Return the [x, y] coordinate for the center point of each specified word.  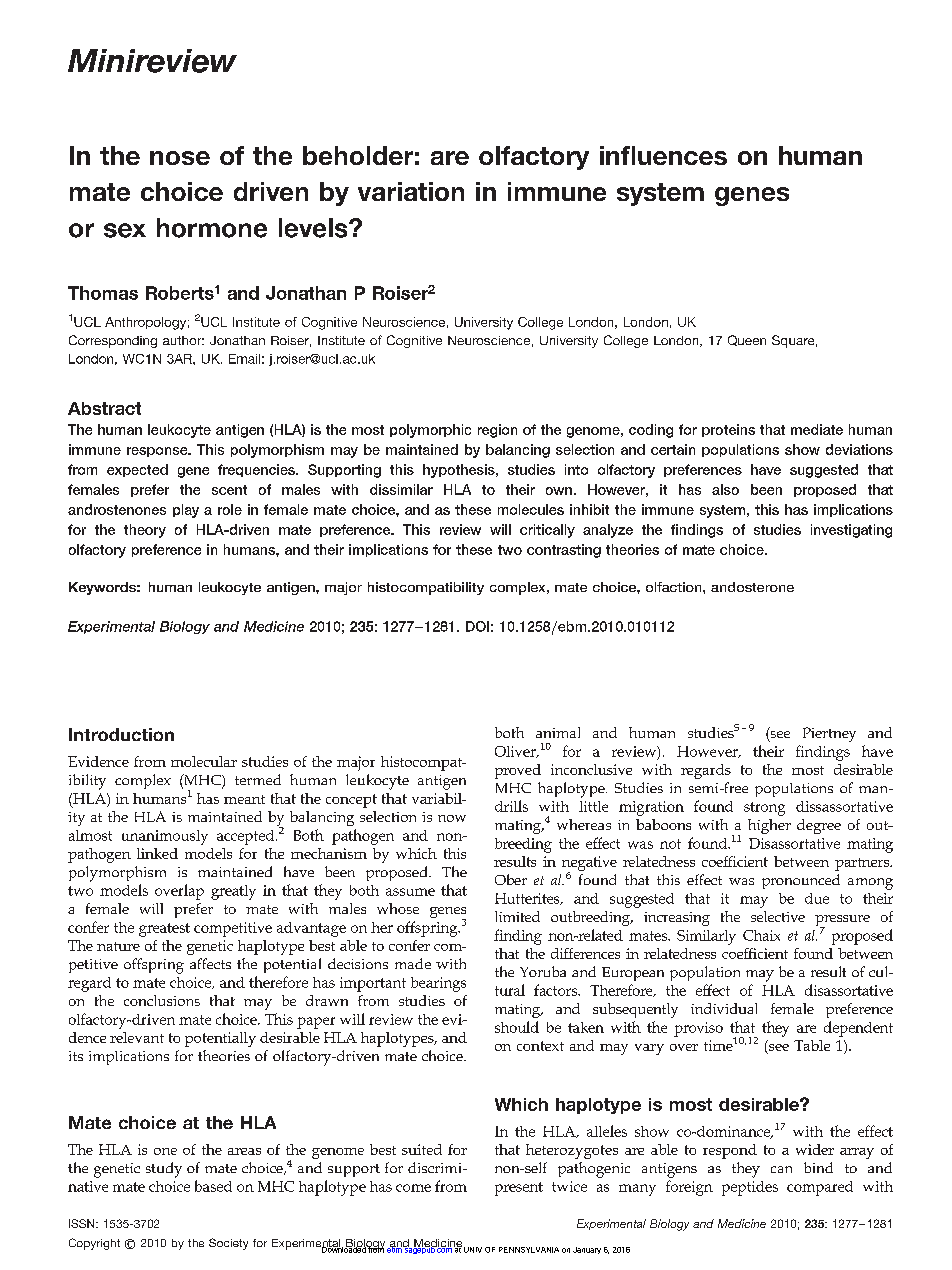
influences [663, 155]
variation [411, 191]
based [213, 1186]
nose [180, 158]
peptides [750, 1188]
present [519, 1189]
